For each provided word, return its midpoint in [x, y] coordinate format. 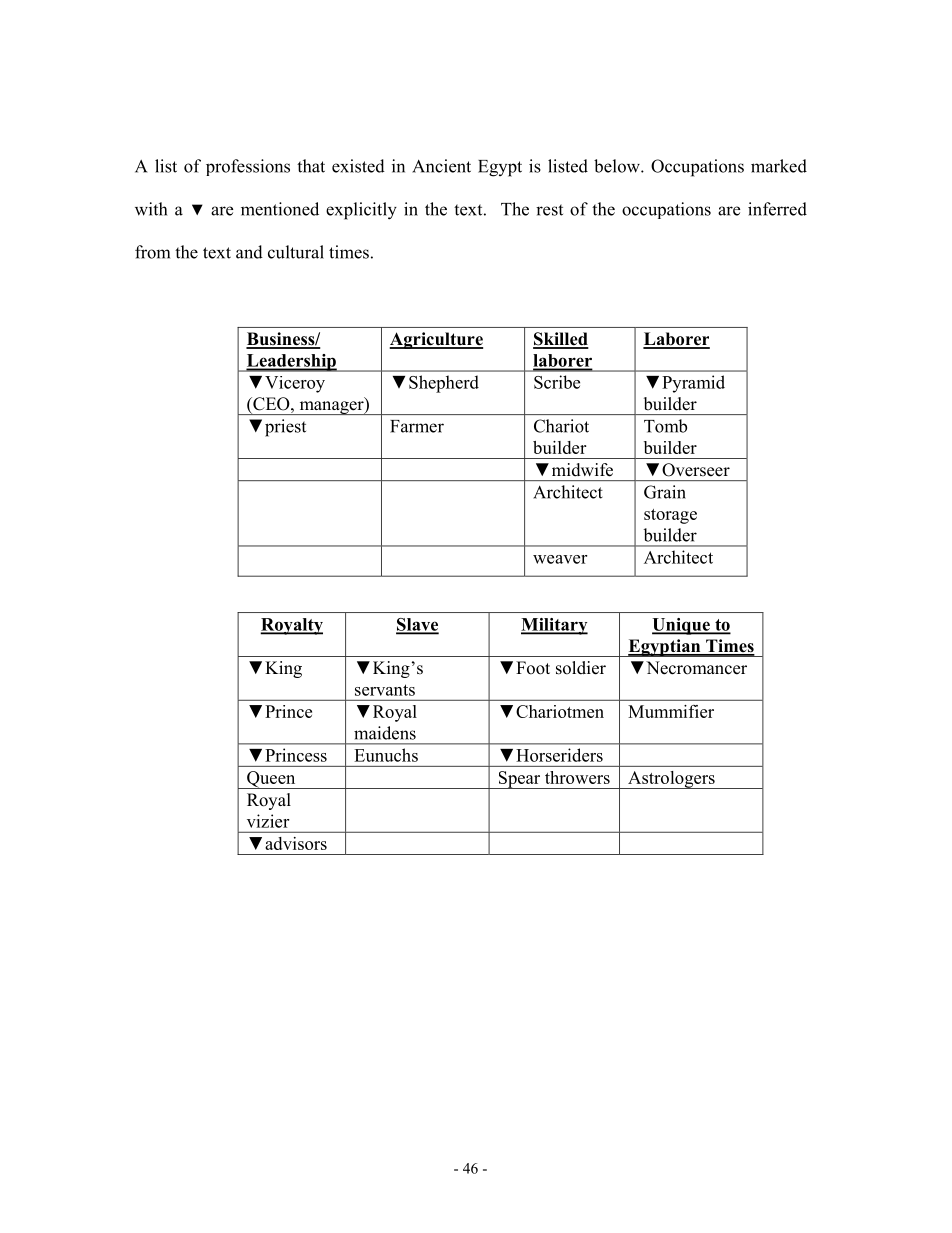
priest [285, 428]
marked [779, 166]
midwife [582, 470]
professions [248, 167]
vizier [268, 821]
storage [670, 516]
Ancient [441, 166]
